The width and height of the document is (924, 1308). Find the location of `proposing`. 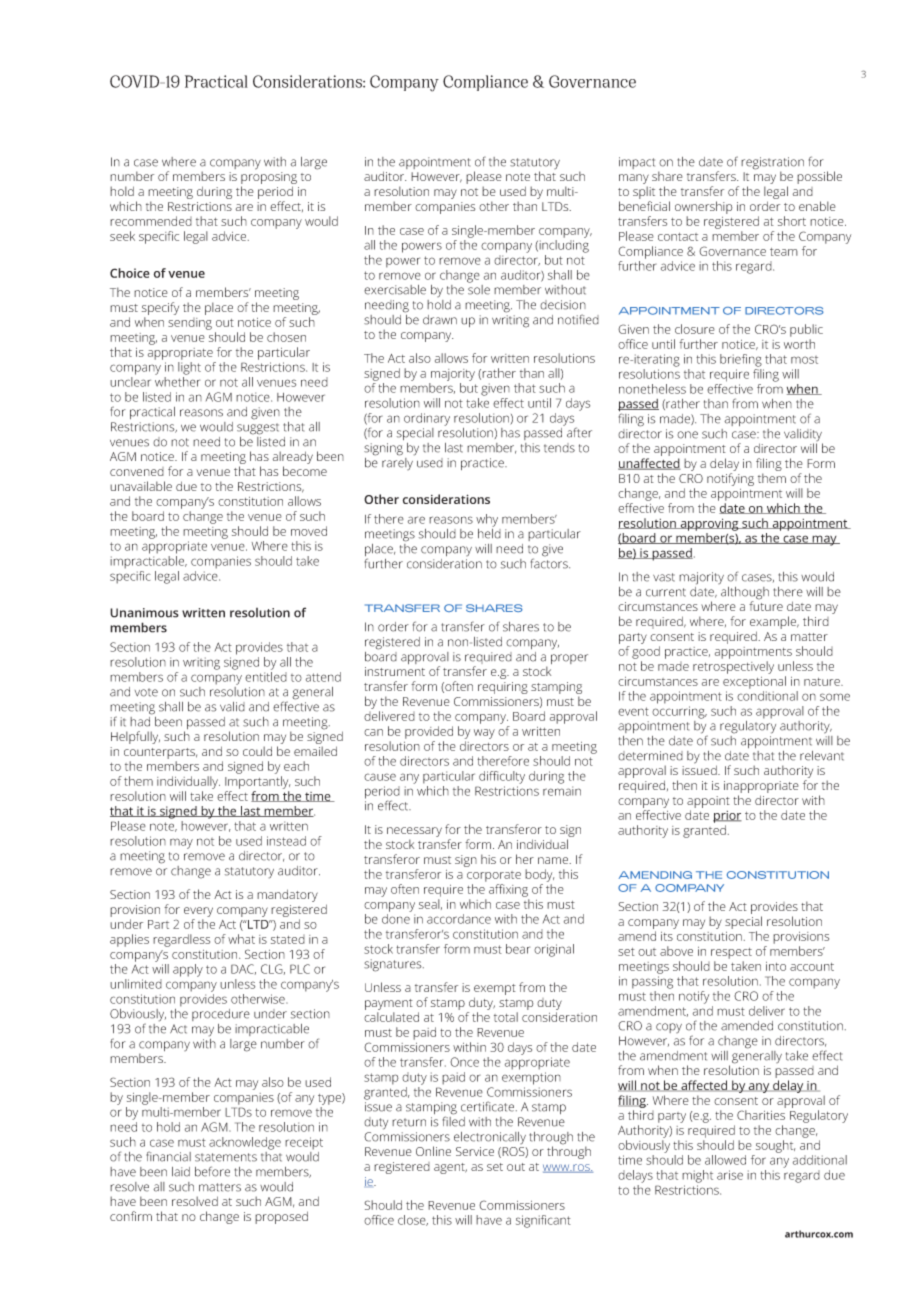

proposing is located at coordinates (269, 179).
